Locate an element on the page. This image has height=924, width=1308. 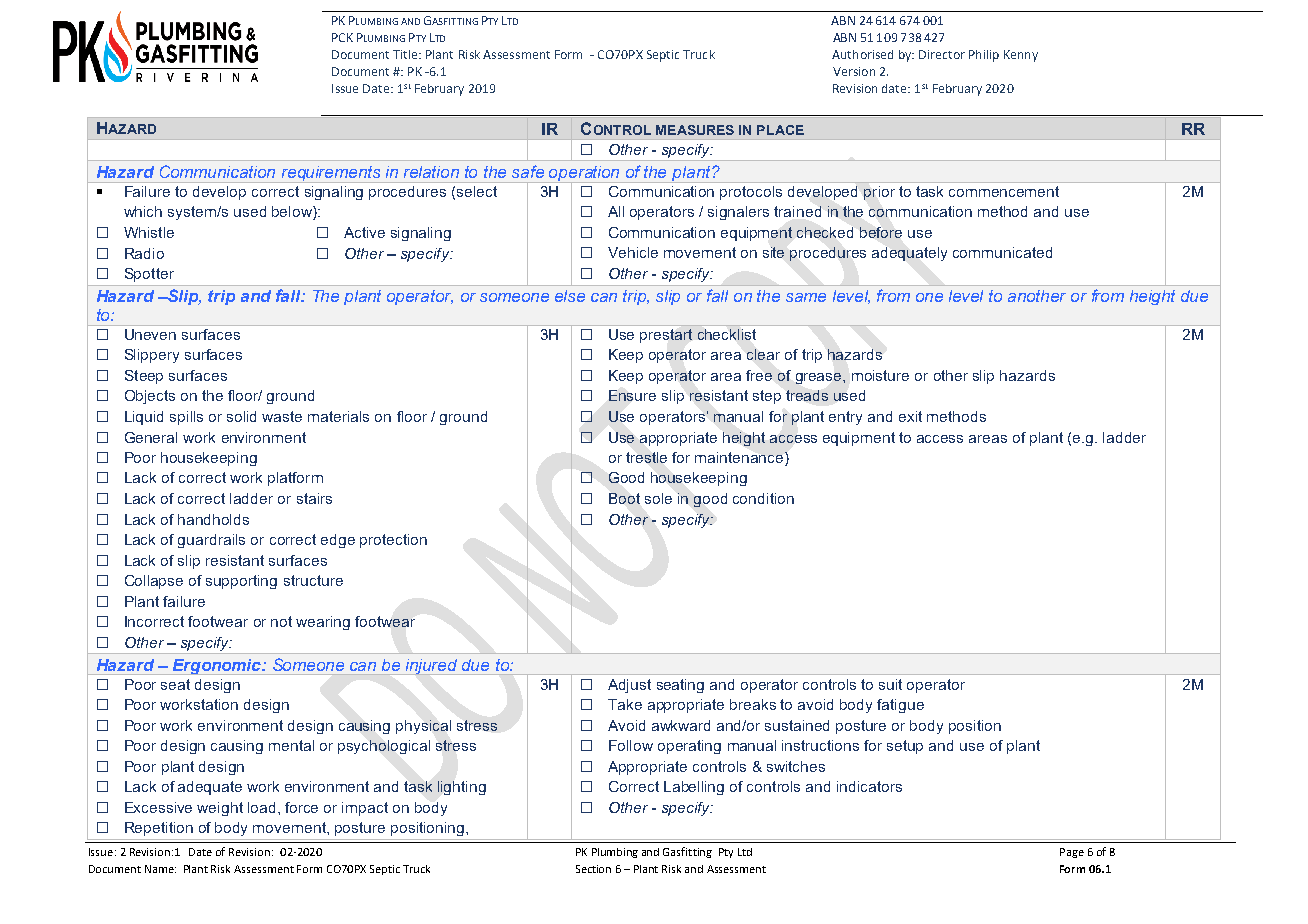
Vehicle is located at coordinates (633, 252).
